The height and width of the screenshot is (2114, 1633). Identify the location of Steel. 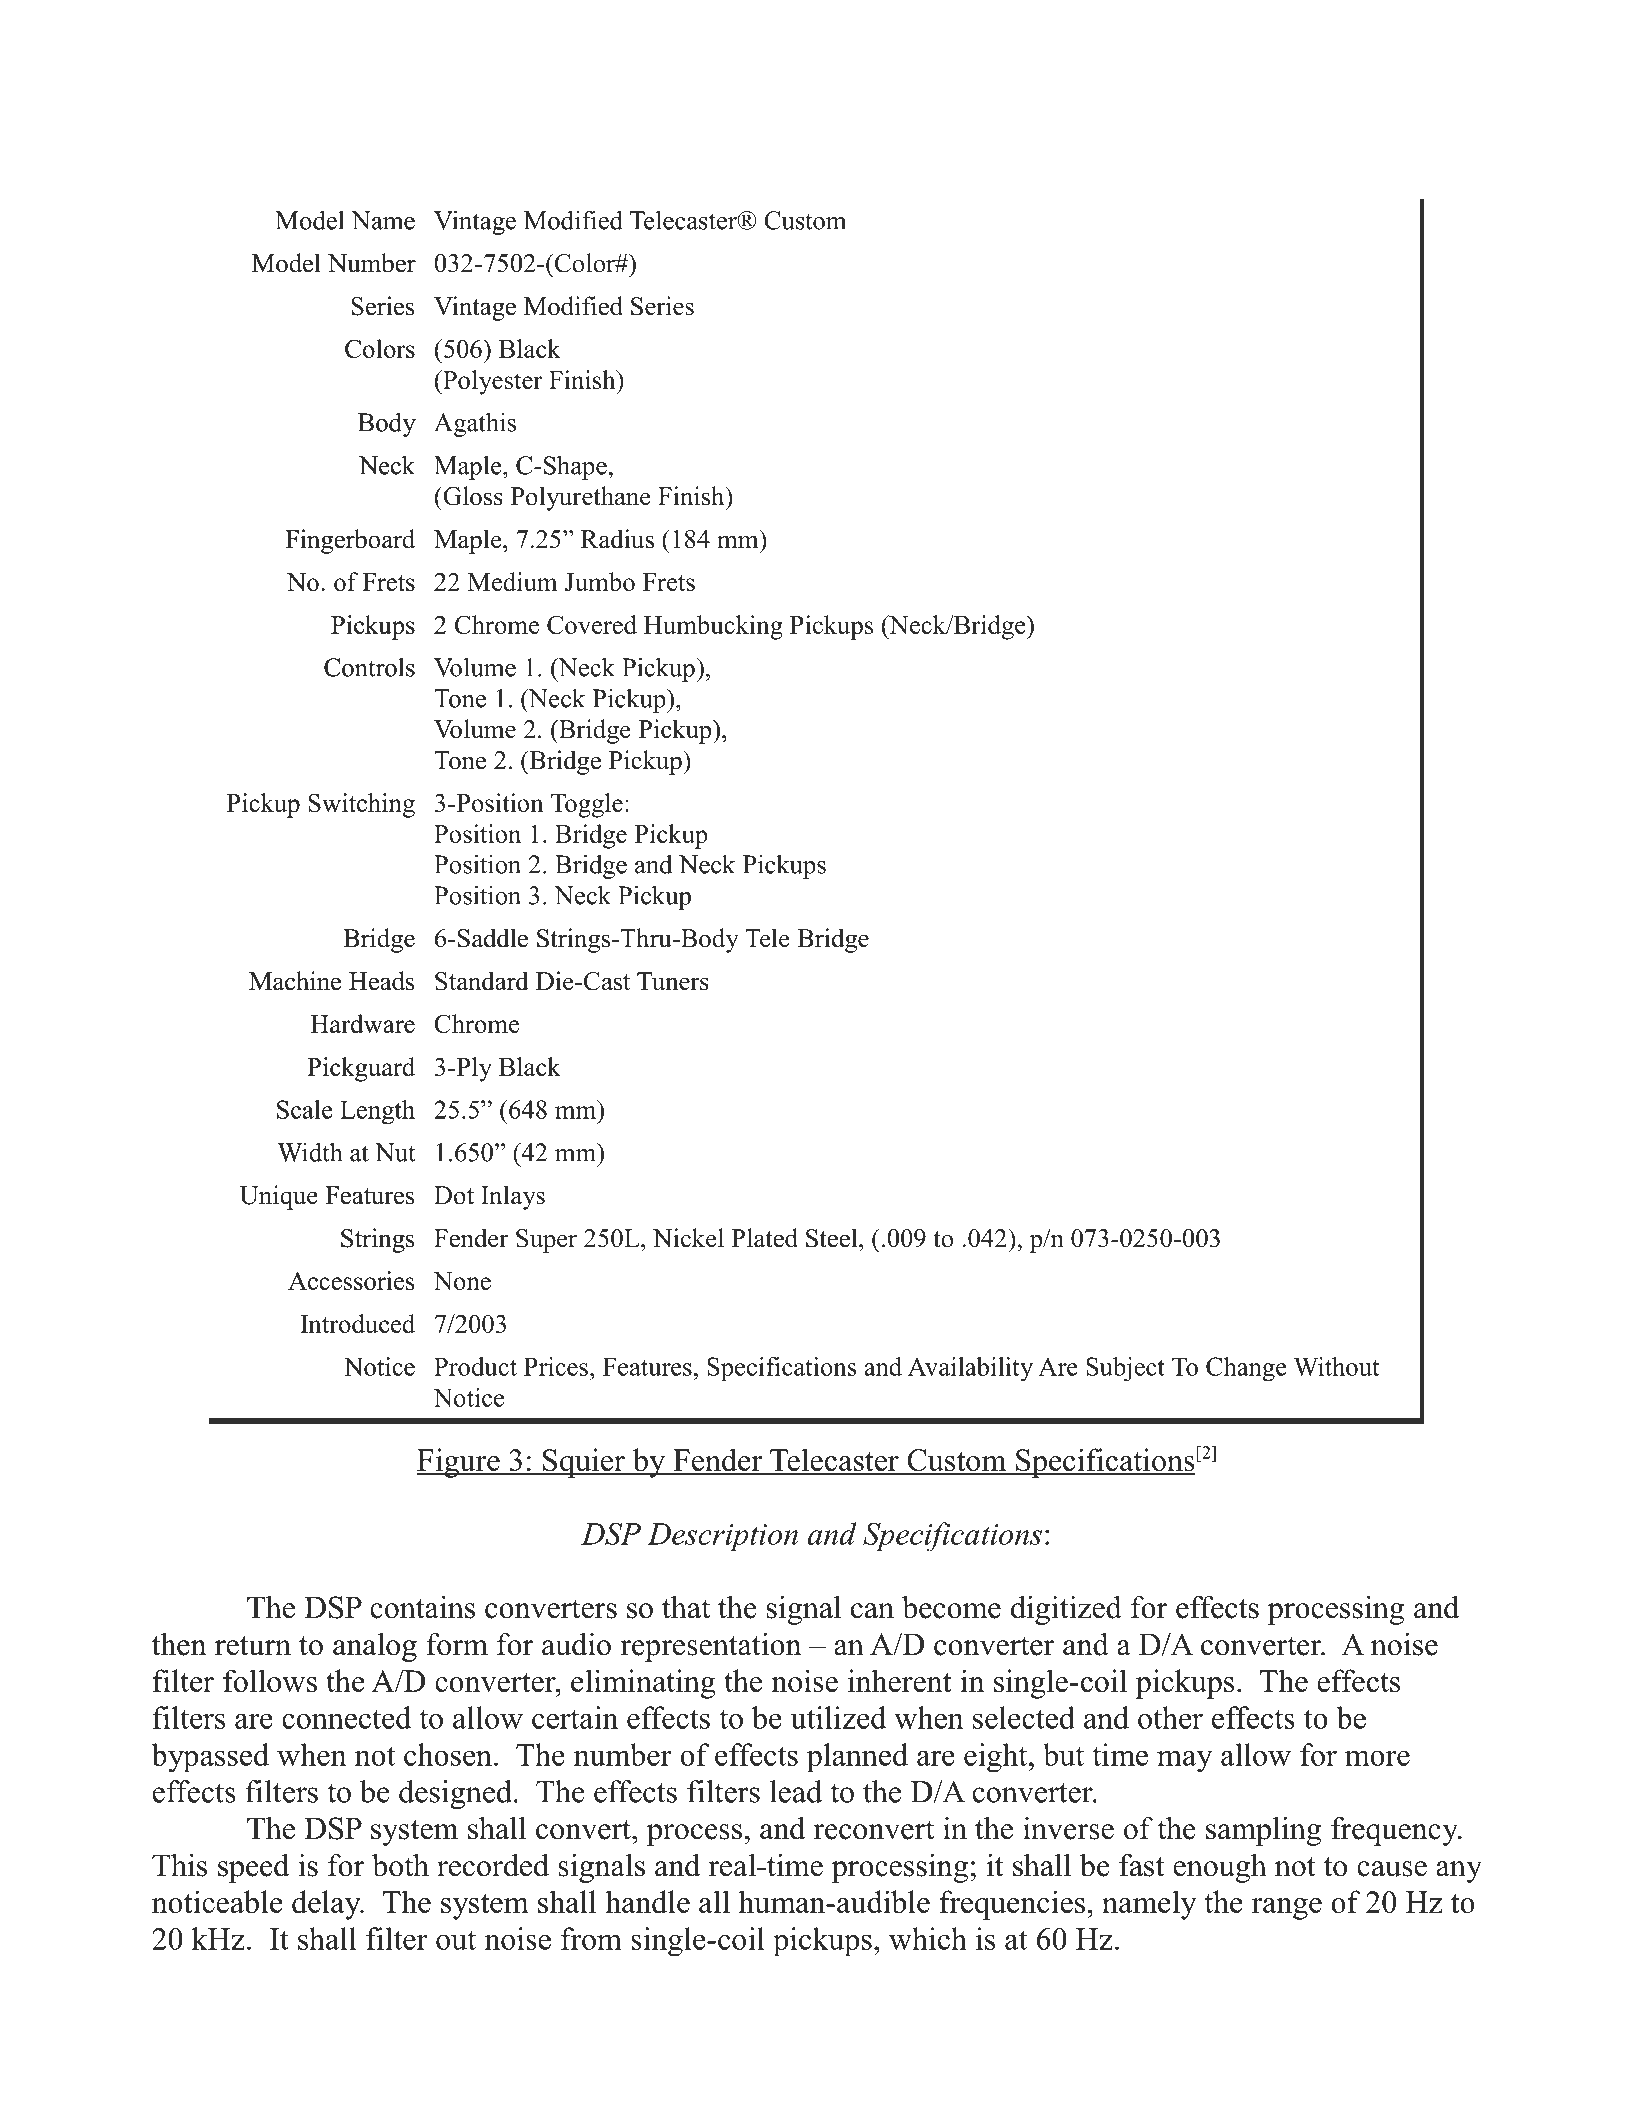
(833, 1238).
